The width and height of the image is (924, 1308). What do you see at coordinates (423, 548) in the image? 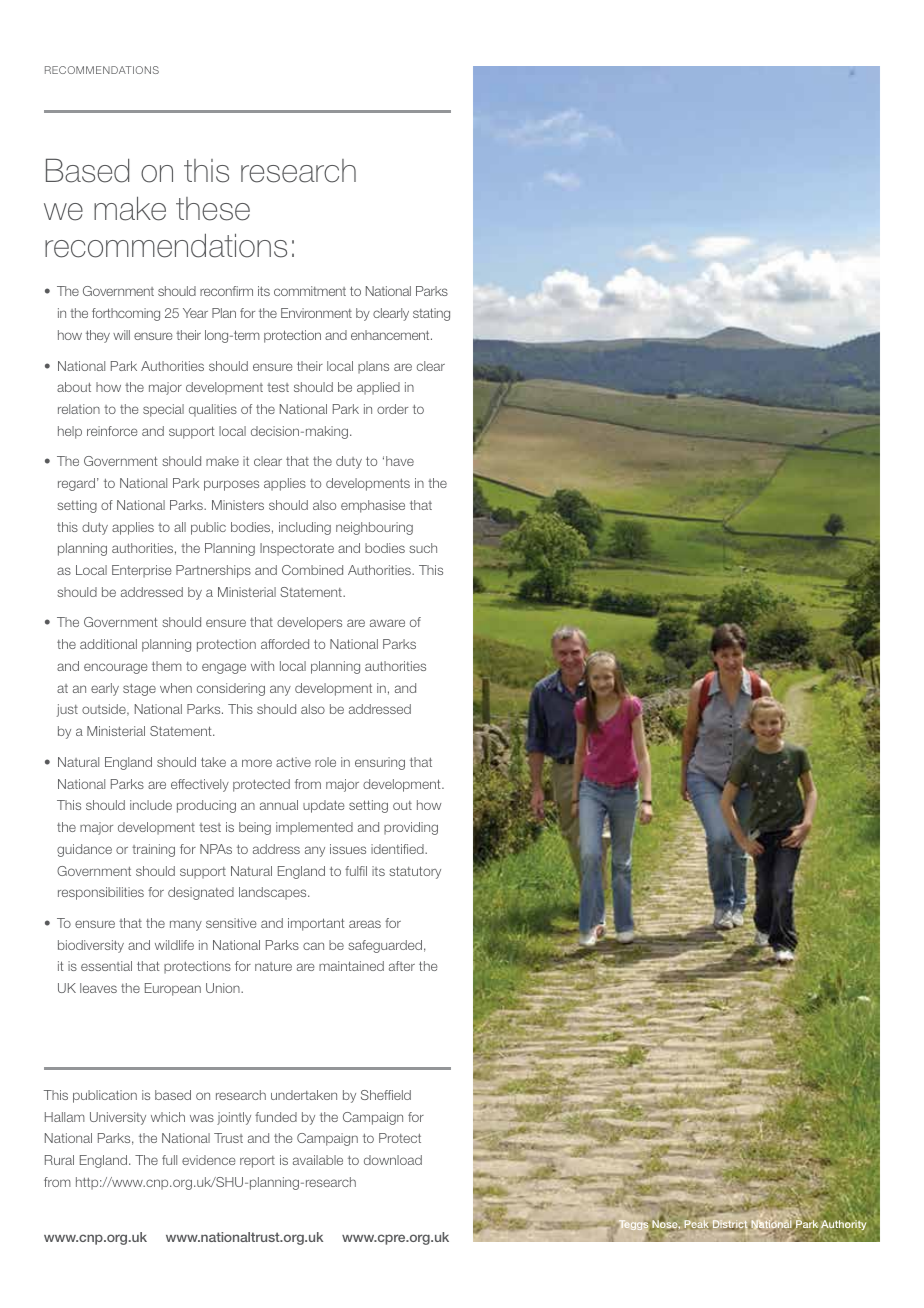
I see `such` at bounding box center [423, 548].
